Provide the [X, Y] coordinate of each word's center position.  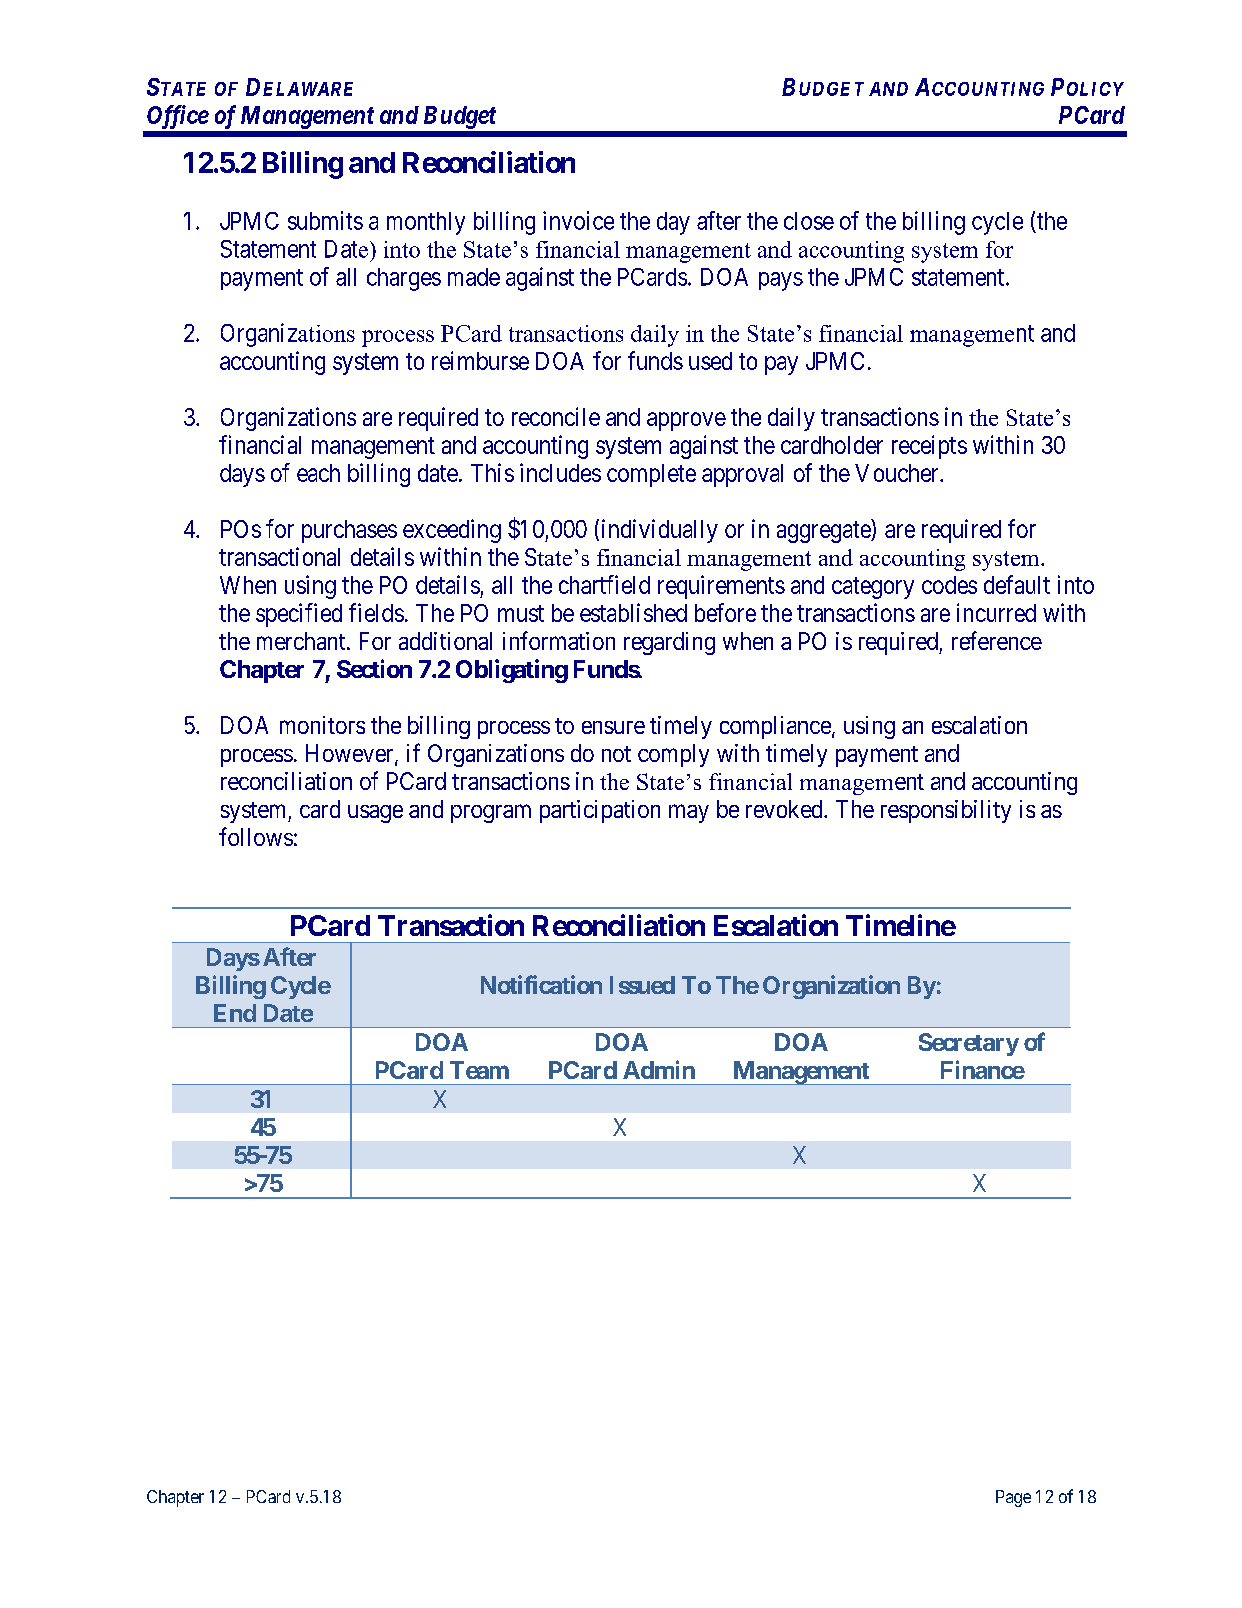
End [235, 1013]
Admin [659, 1069]
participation [600, 811]
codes [949, 585]
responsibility [946, 811]
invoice [578, 220]
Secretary [969, 1044]
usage [375, 814]
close [809, 221]
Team [479, 1070]
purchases [349, 531]
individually [660, 531]
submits [325, 220]
